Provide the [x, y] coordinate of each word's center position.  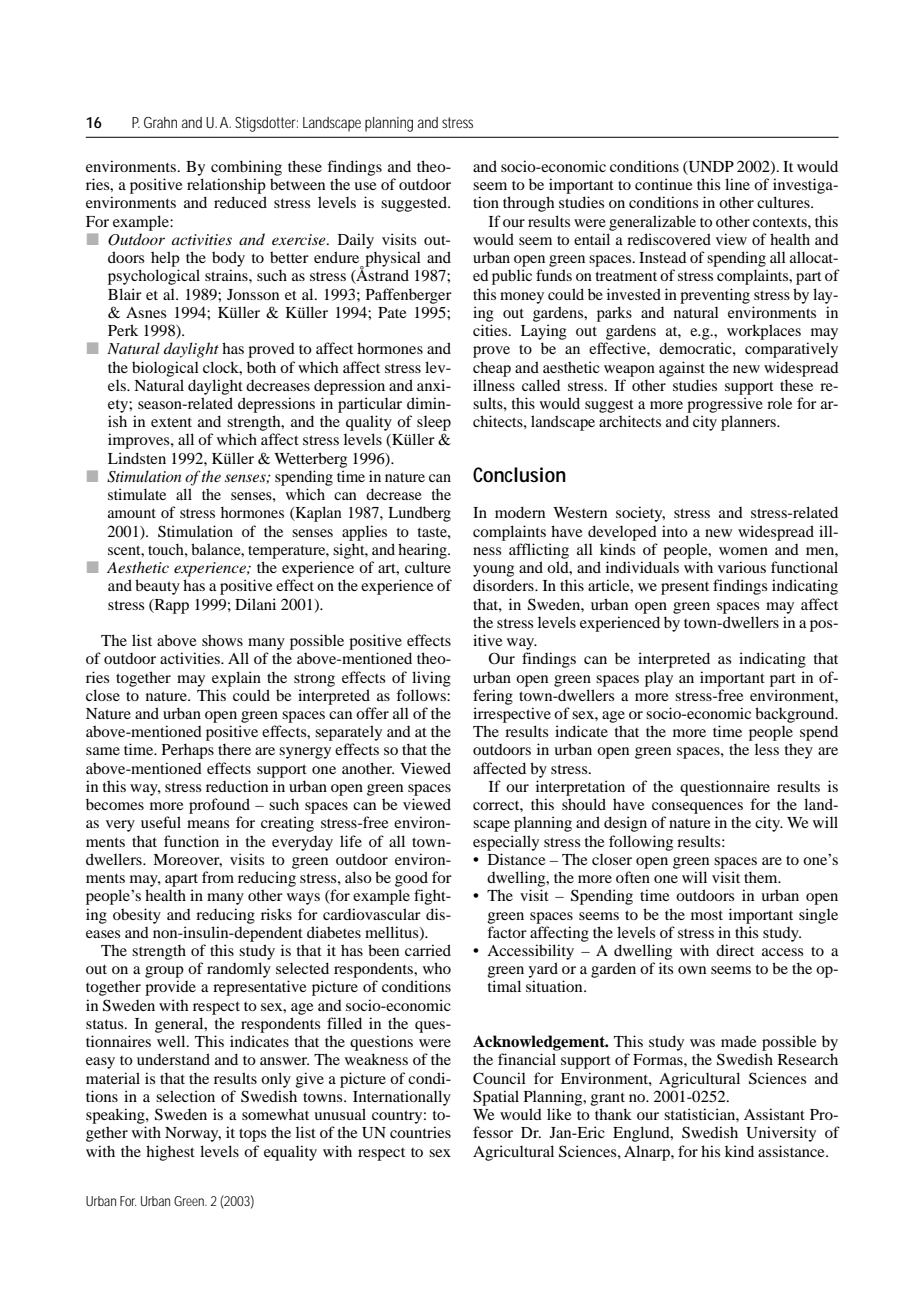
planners [749, 423]
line [737, 184]
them [762, 877]
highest [170, 1153]
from [218, 877]
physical [392, 260]
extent [171, 422]
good [411, 879]
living [431, 679]
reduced [240, 202]
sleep [434, 423]
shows [222, 640]
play [659, 679]
